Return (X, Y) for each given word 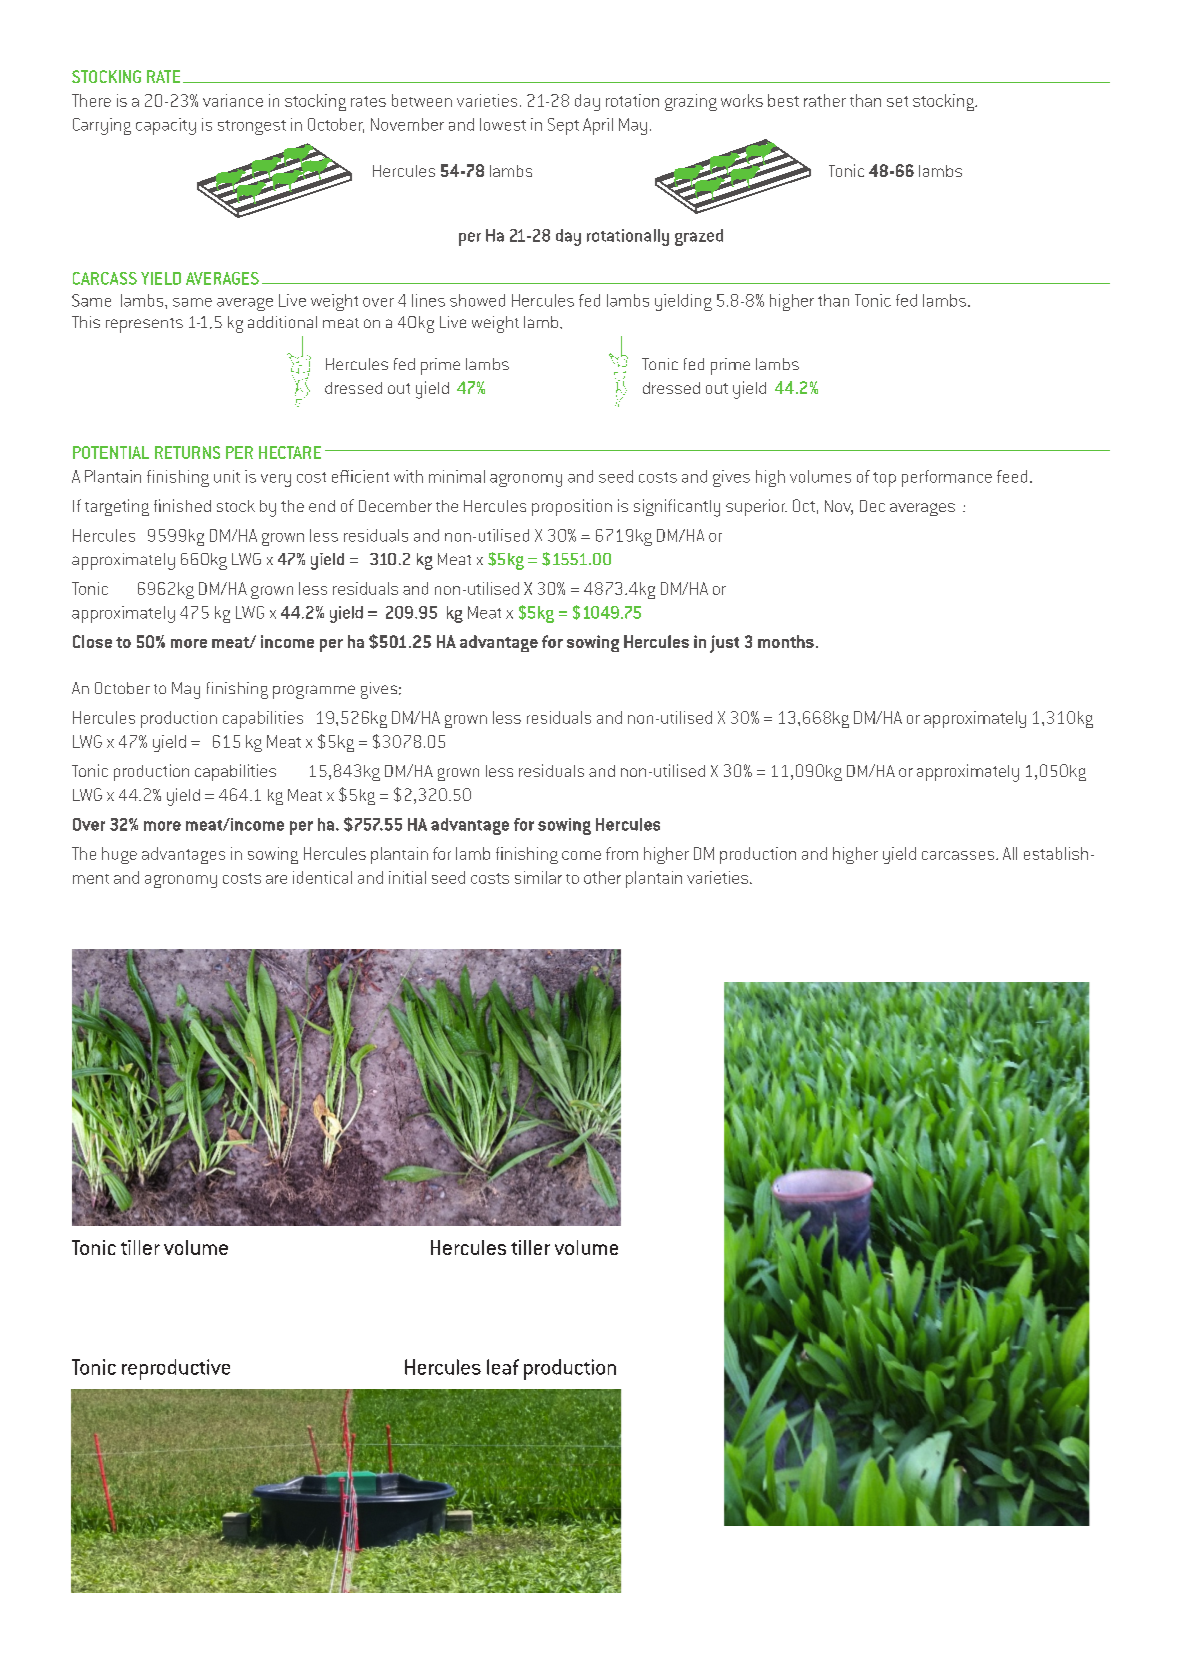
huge (119, 855)
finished (182, 505)
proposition (572, 507)
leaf (503, 1367)
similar (538, 877)
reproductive (176, 1369)
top (884, 479)
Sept (563, 126)
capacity (166, 126)
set (897, 101)
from (622, 853)
